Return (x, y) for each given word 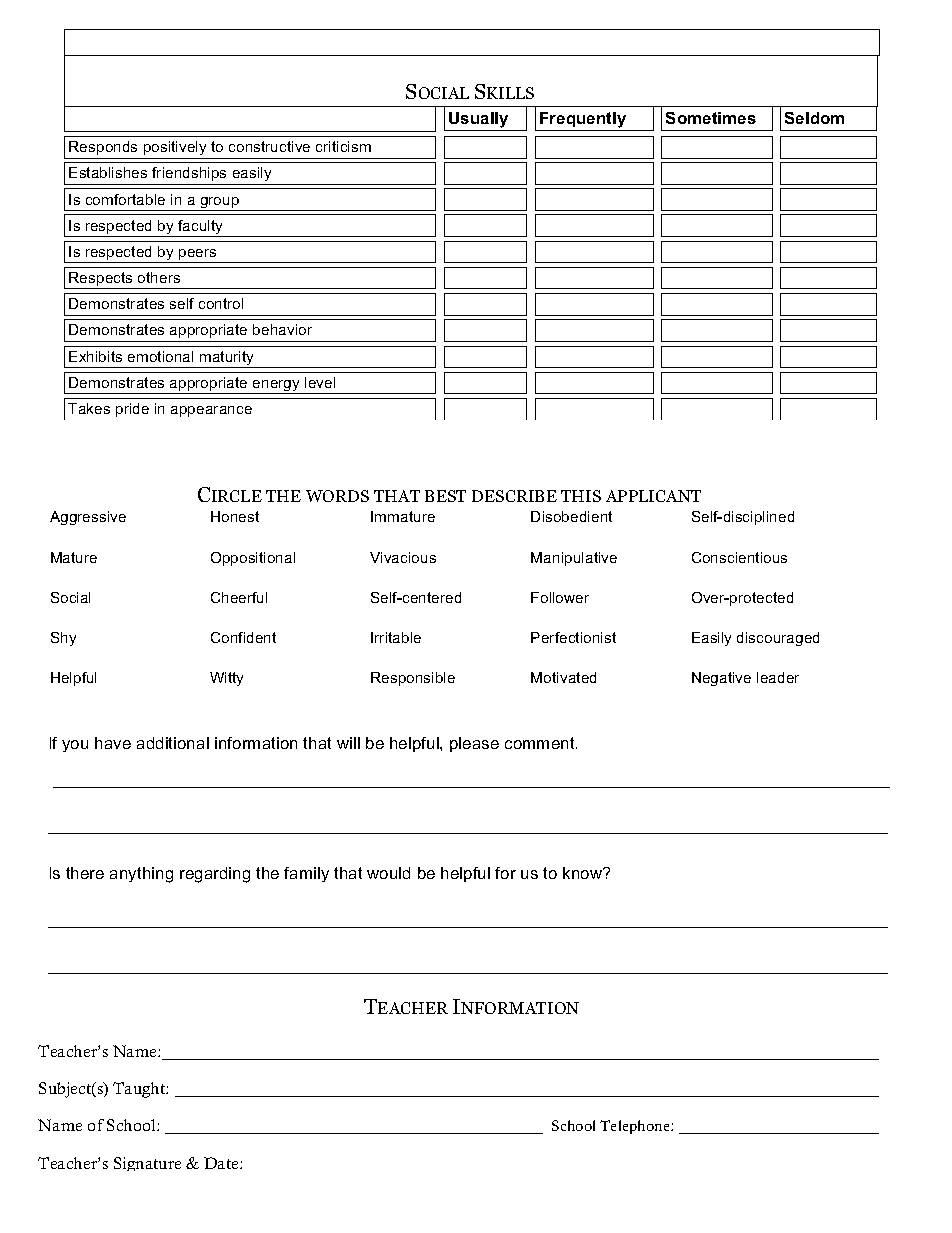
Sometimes (711, 118)
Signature (147, 1164)
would (388, 873)
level (320, 382)
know (584, 873)
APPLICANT (653, 496)
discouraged (778, 639)
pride (132, 410)
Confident (243, 637)
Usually (479, 121)
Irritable (396, 637)
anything (141, 875)
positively (175, 148)
